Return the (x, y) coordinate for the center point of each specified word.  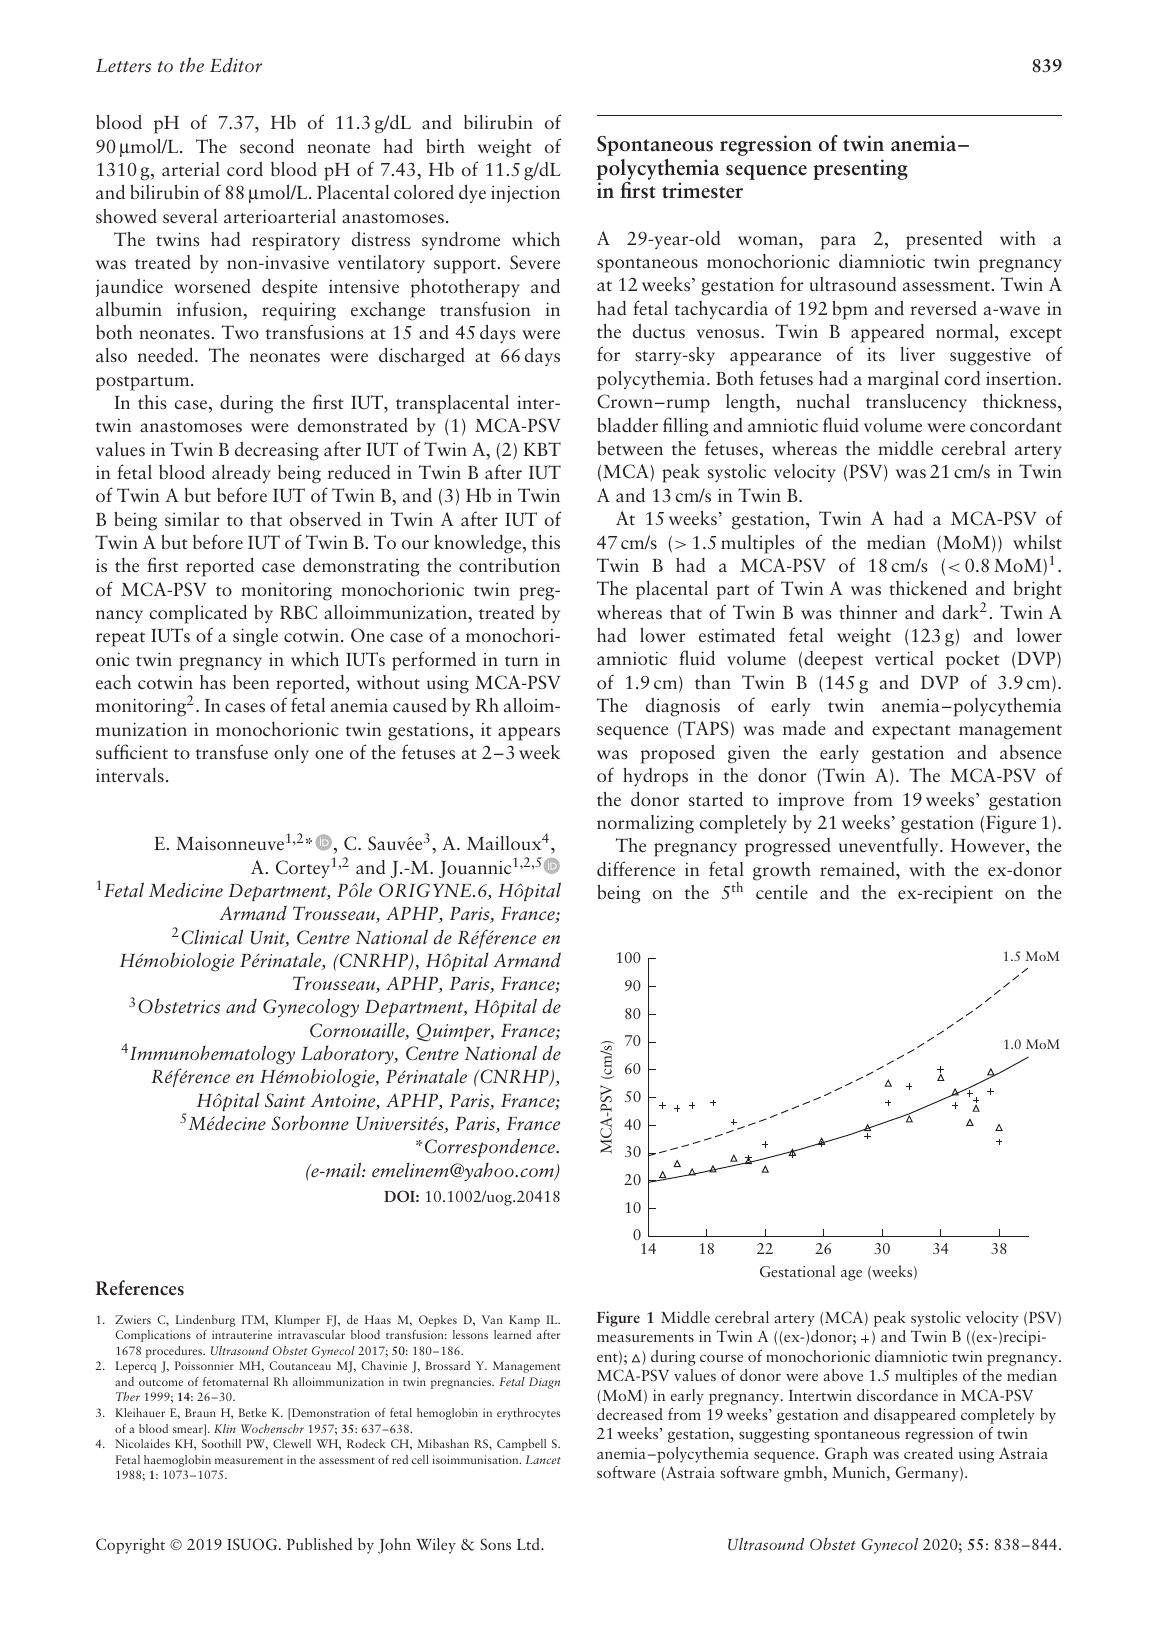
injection (525, 194)
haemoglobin (177, 1461)
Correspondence (491, 1148)
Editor (236, 65)
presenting (860, 169)
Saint (285, 1100)
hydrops (655, 777)
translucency (916, 402)
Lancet (543, 1459)
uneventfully (890, 846)
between (630, 448)
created (928, 1453)
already (241, 473)
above (843, 1375)
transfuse (232, 752)
